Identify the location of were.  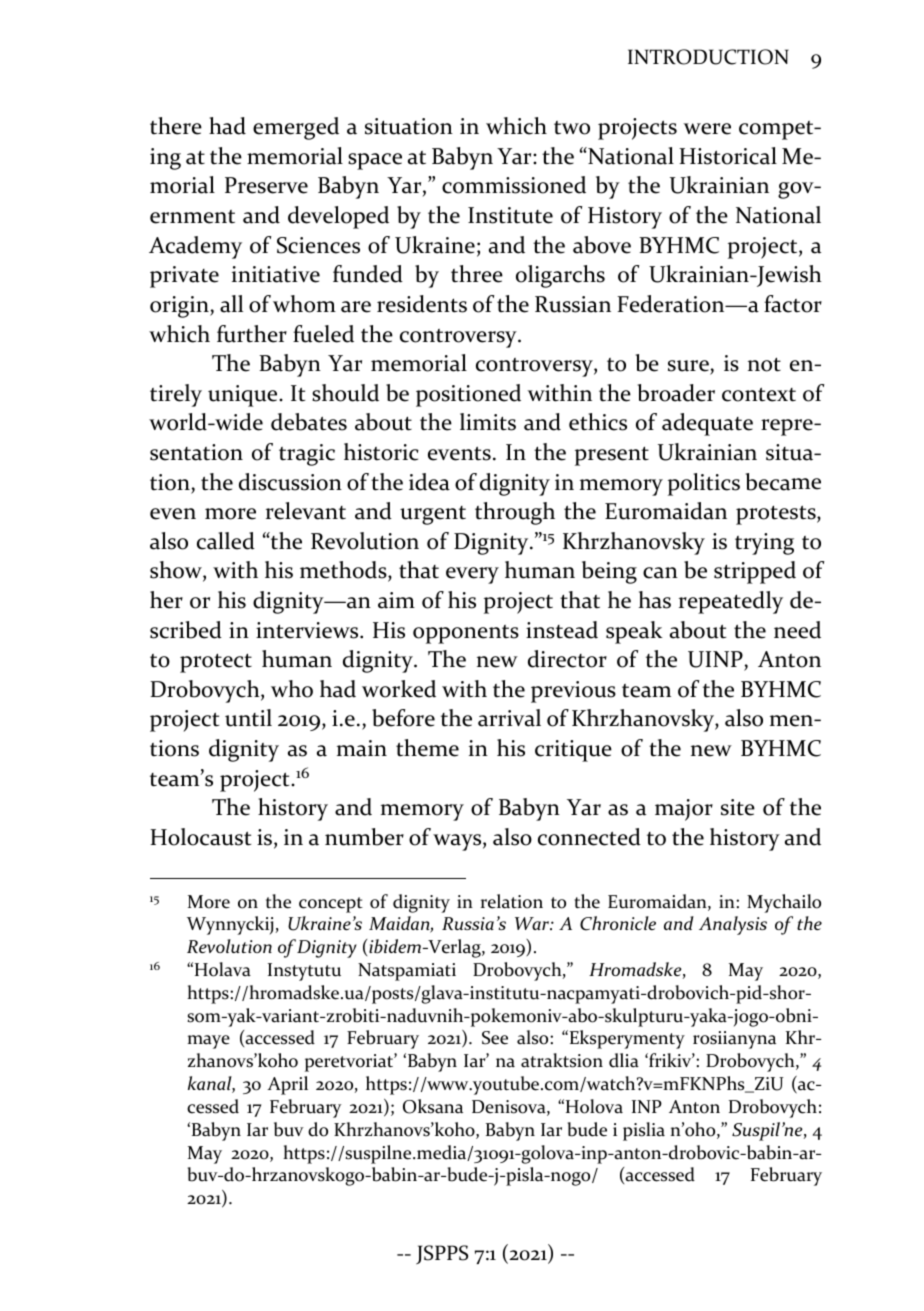
(707, 129).
